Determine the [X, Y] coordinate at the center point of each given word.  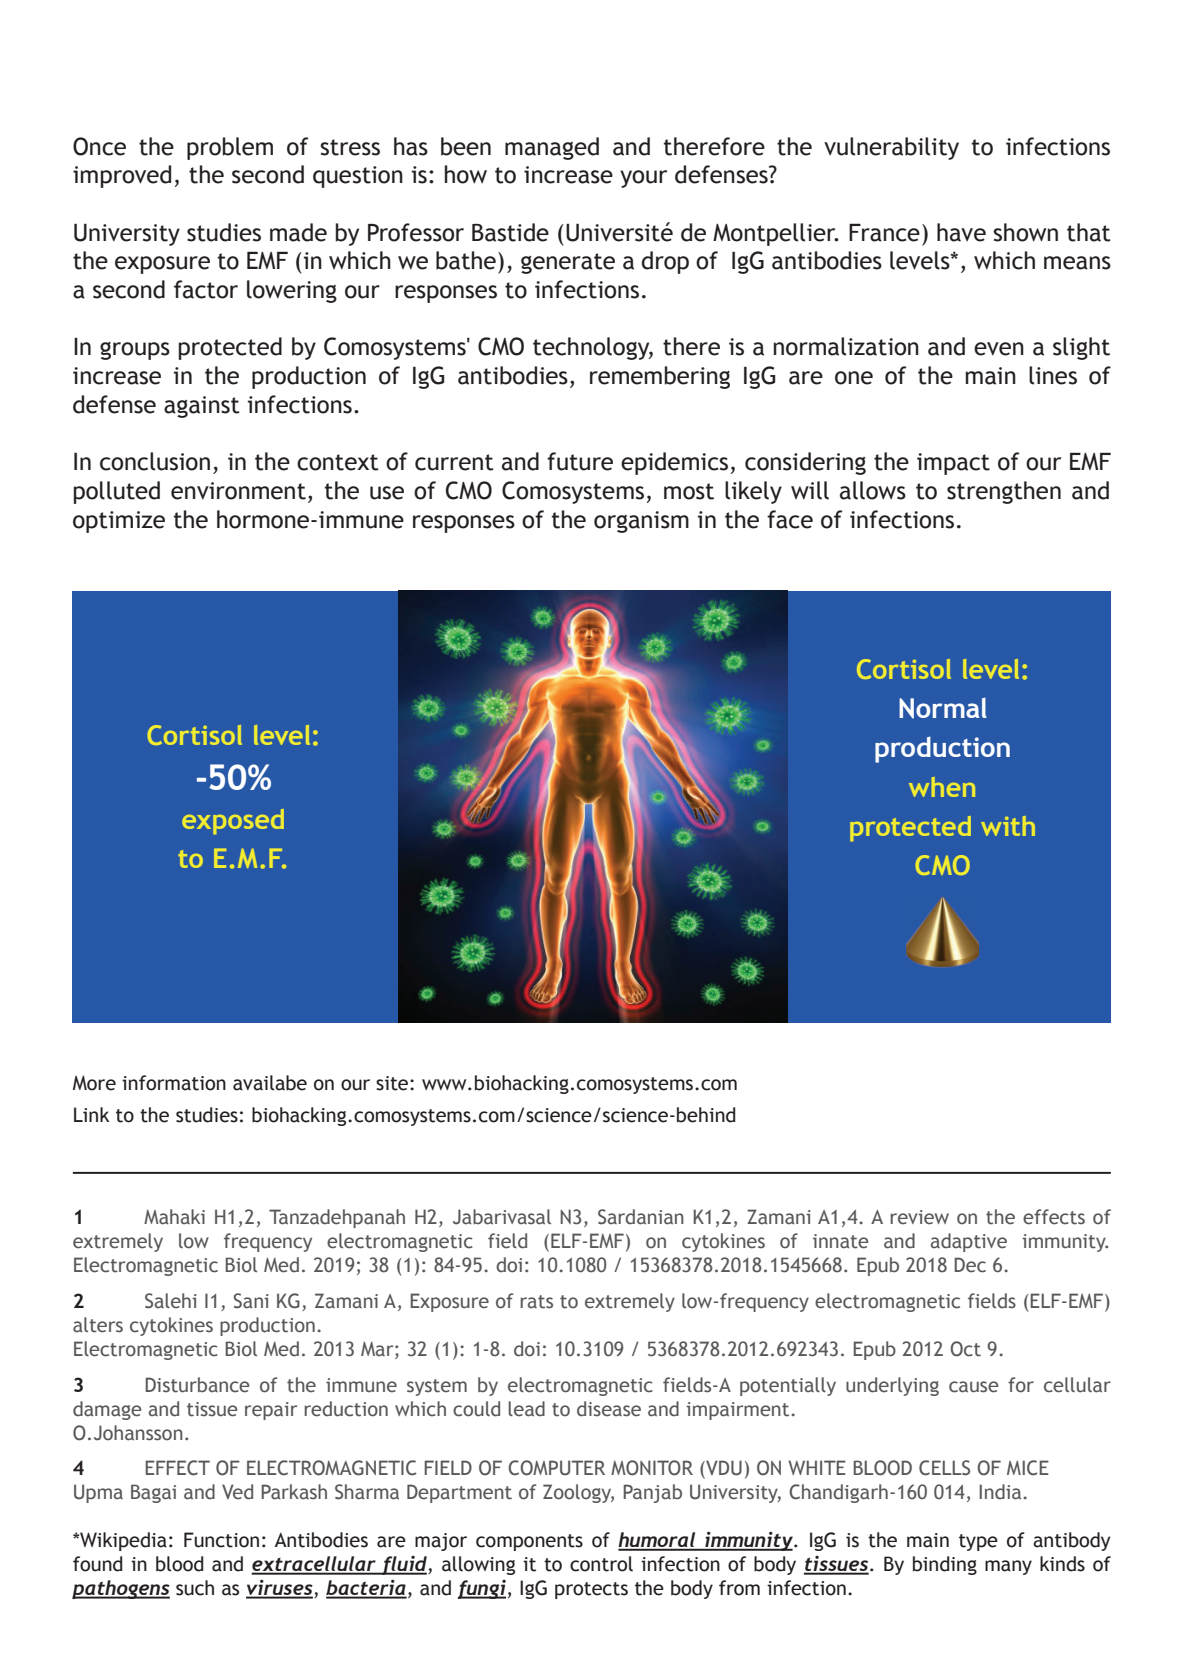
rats [536, 1302]
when [942, 787]
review [919, 1217]
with [1008, 826]
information [174, 1083]
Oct [965, 1349]
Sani [251, 1301]
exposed [233, 821]
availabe [270, 1083]
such [195, 1588]
